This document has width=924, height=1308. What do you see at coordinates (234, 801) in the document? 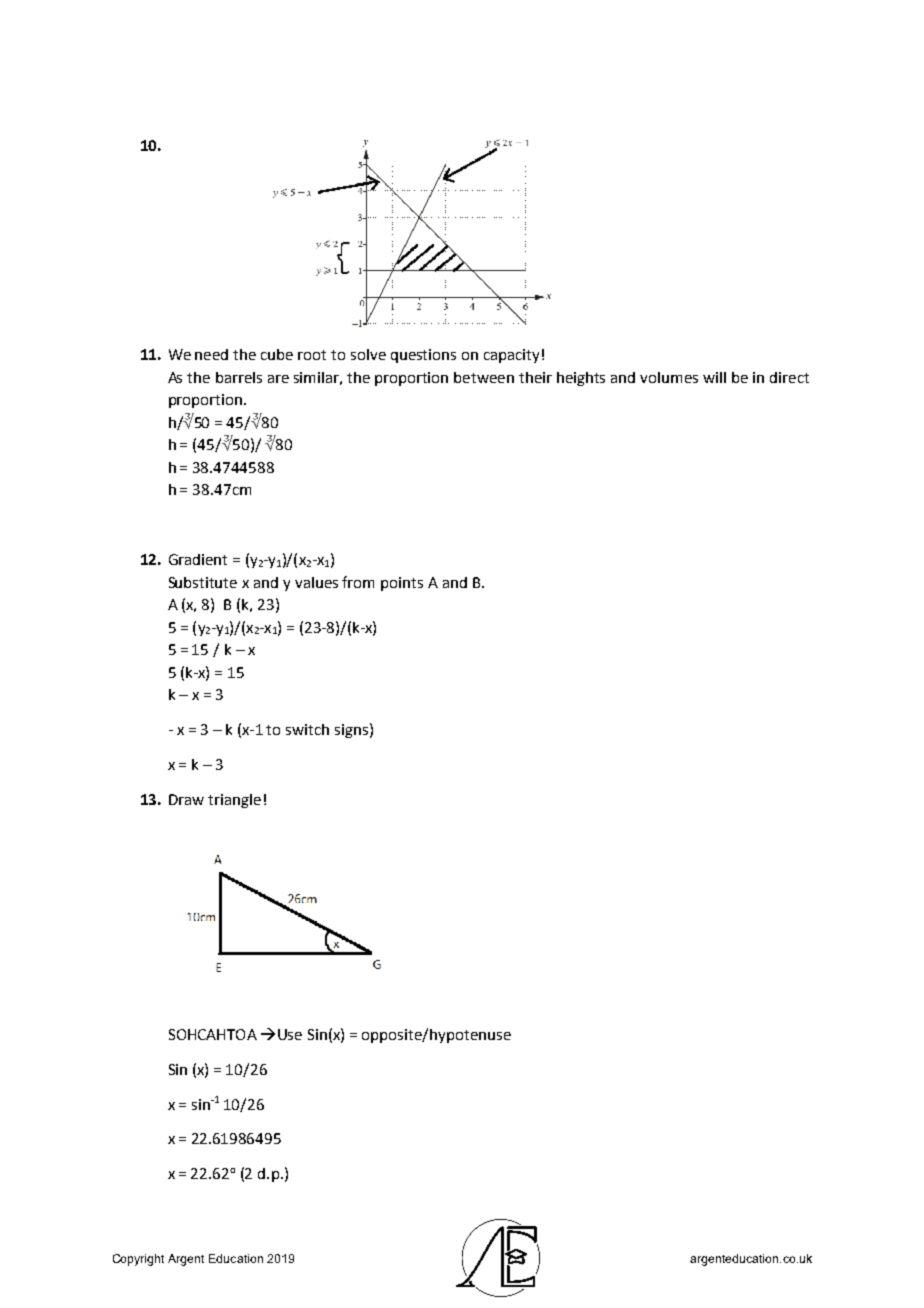
I see `triangle` at bounding box center [234, 801].
